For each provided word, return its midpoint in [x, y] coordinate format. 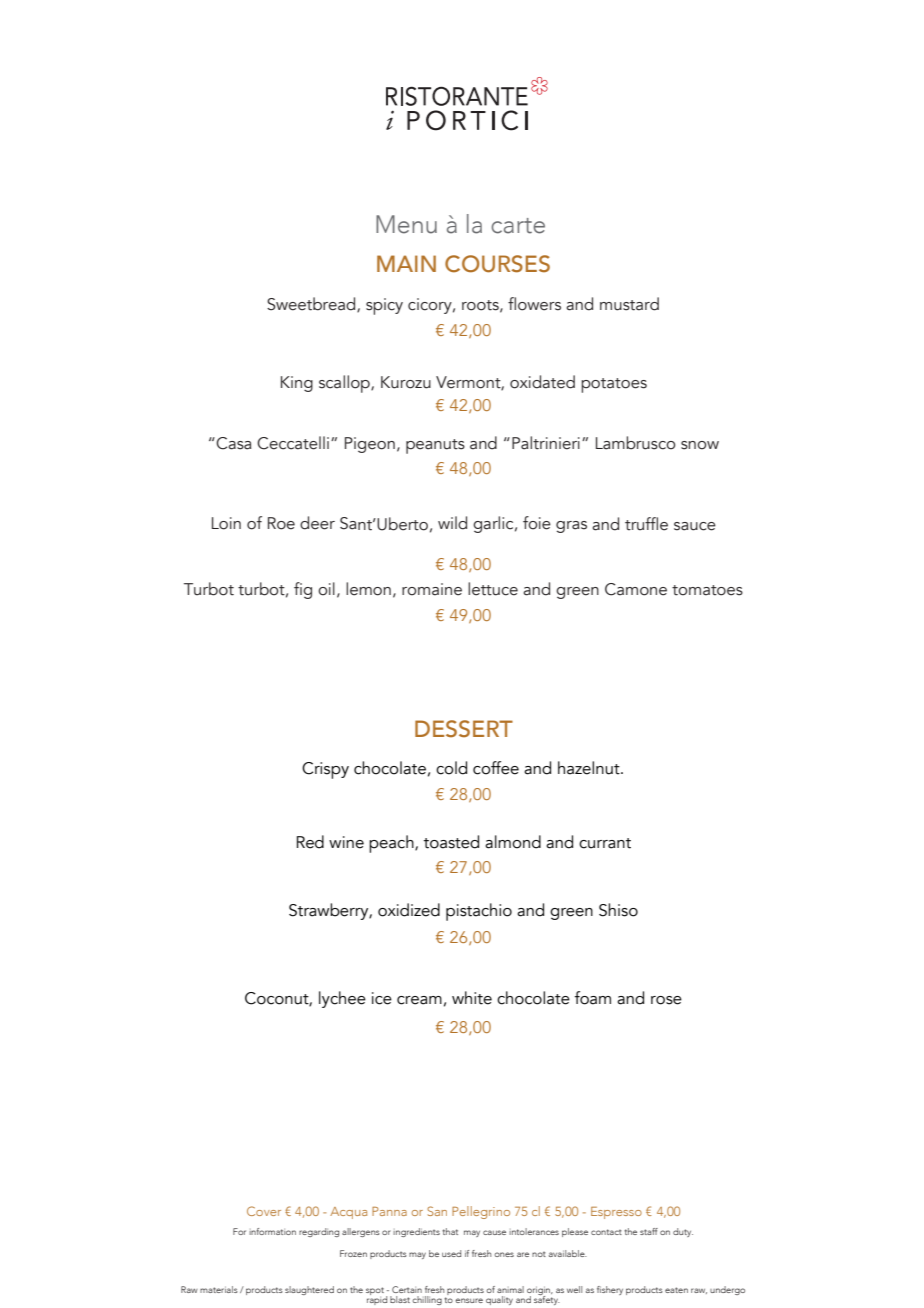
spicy [384, 306]
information [272, 1231]
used [451, 1253]
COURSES [497, 264]
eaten [676, 1290]
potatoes [614, 385]
